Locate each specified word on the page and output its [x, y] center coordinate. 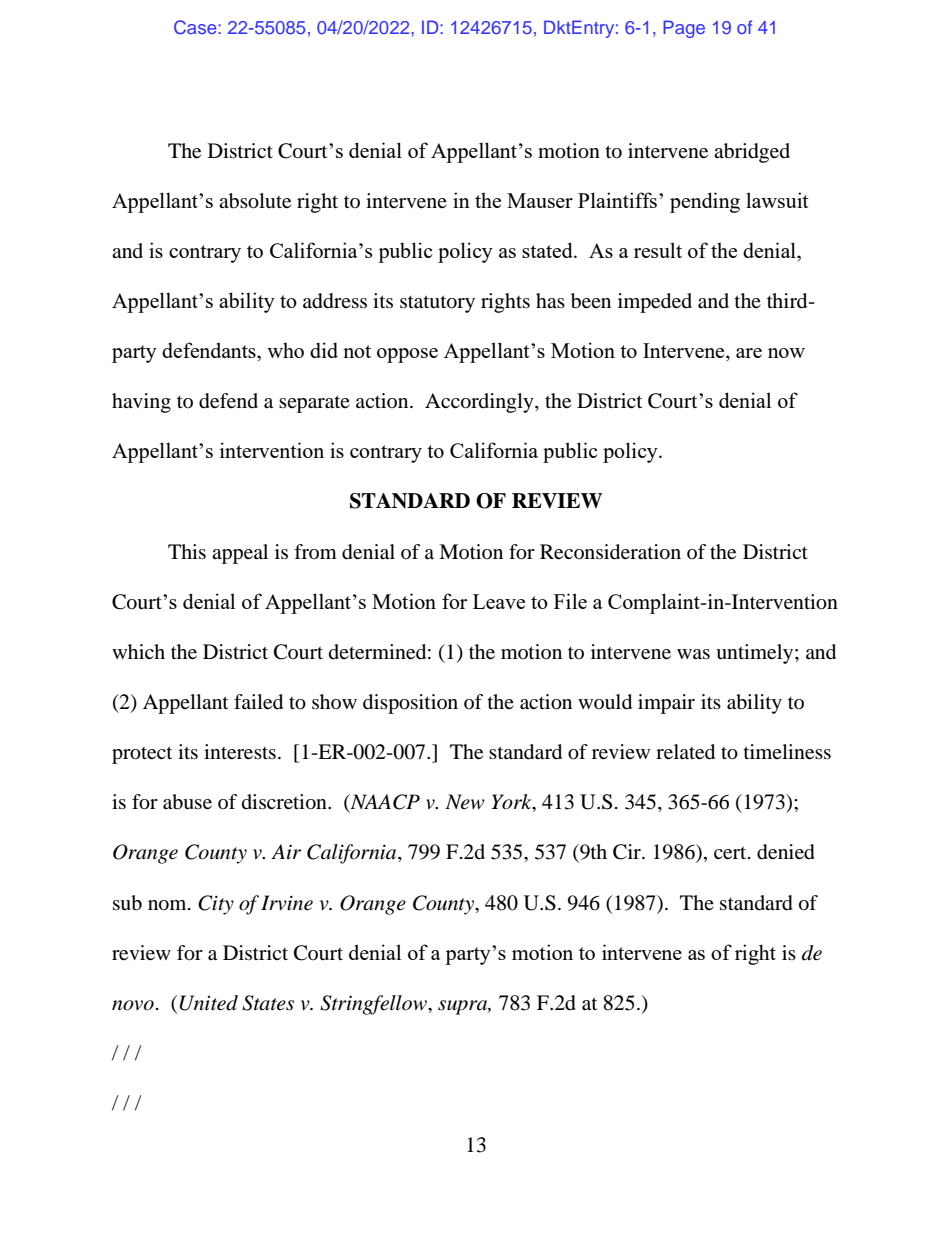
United [208, 1003]
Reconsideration [610, 552]
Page [684, 29]
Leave [499, 601]
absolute [255, 201]
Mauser [540, 200]
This [187, 551]
